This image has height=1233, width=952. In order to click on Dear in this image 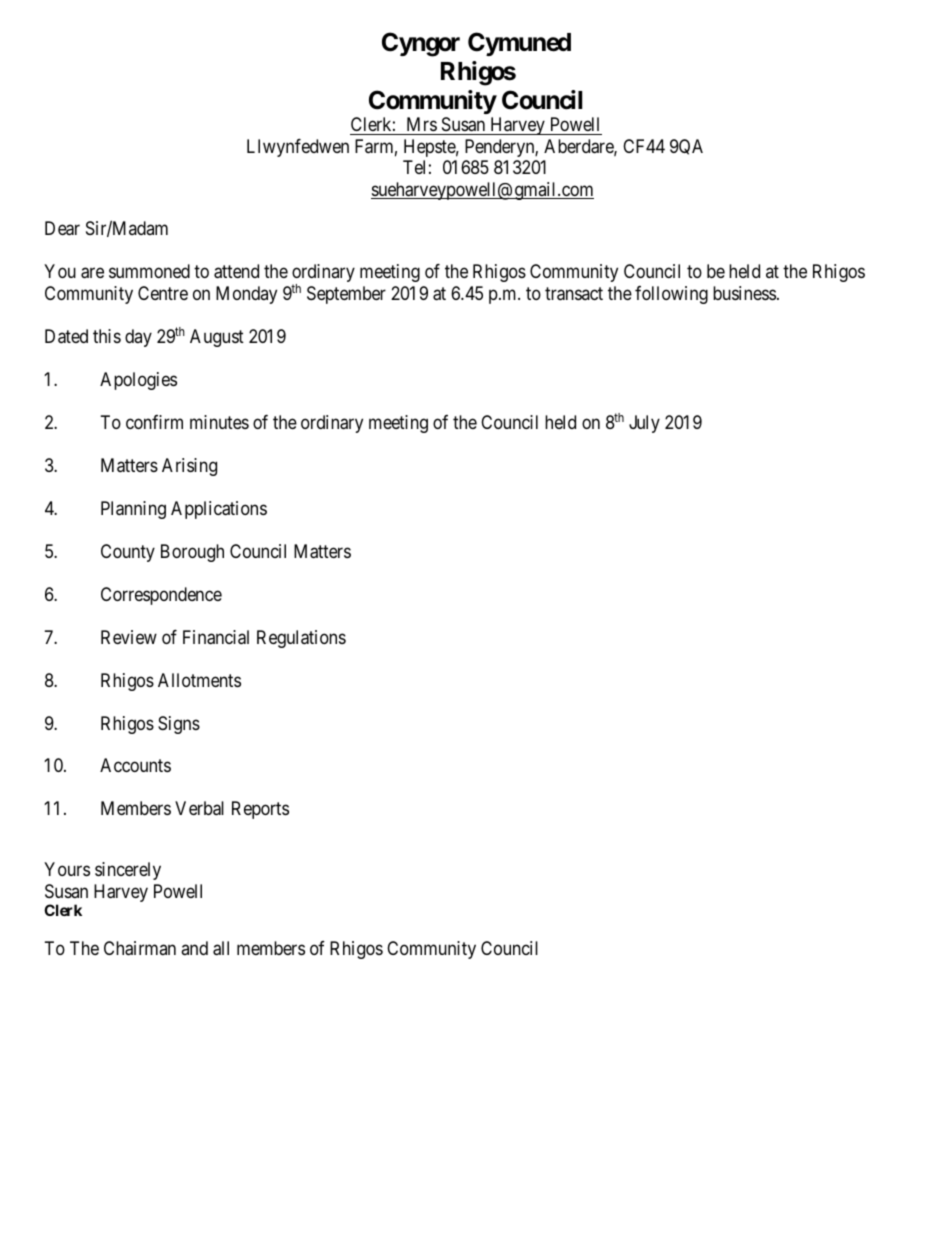, I will do `click(62, 228)`.
